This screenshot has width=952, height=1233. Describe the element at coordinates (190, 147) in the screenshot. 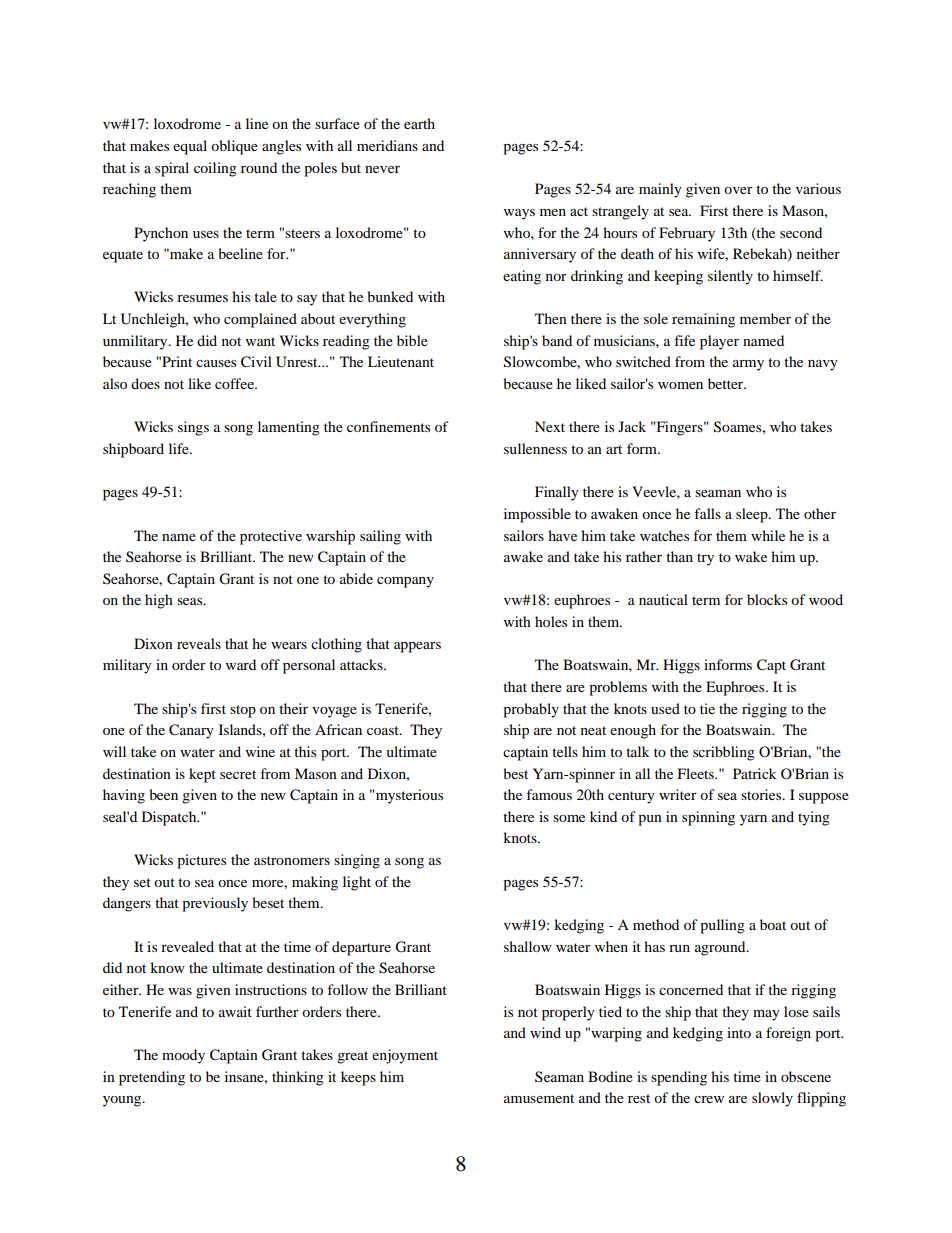

I see `equal` at that location.
